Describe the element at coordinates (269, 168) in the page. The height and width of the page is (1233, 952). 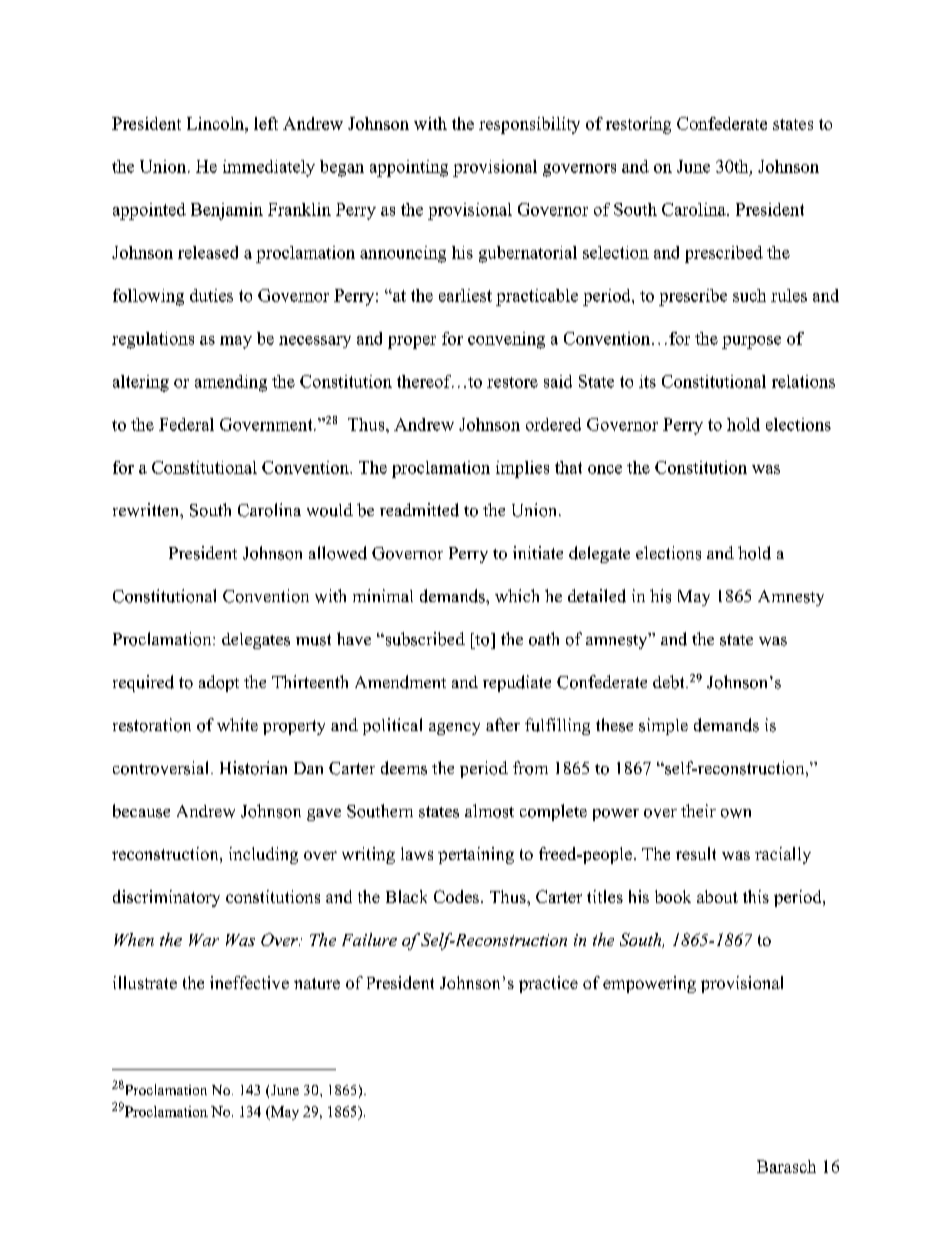
I see `immediately` at that location.
